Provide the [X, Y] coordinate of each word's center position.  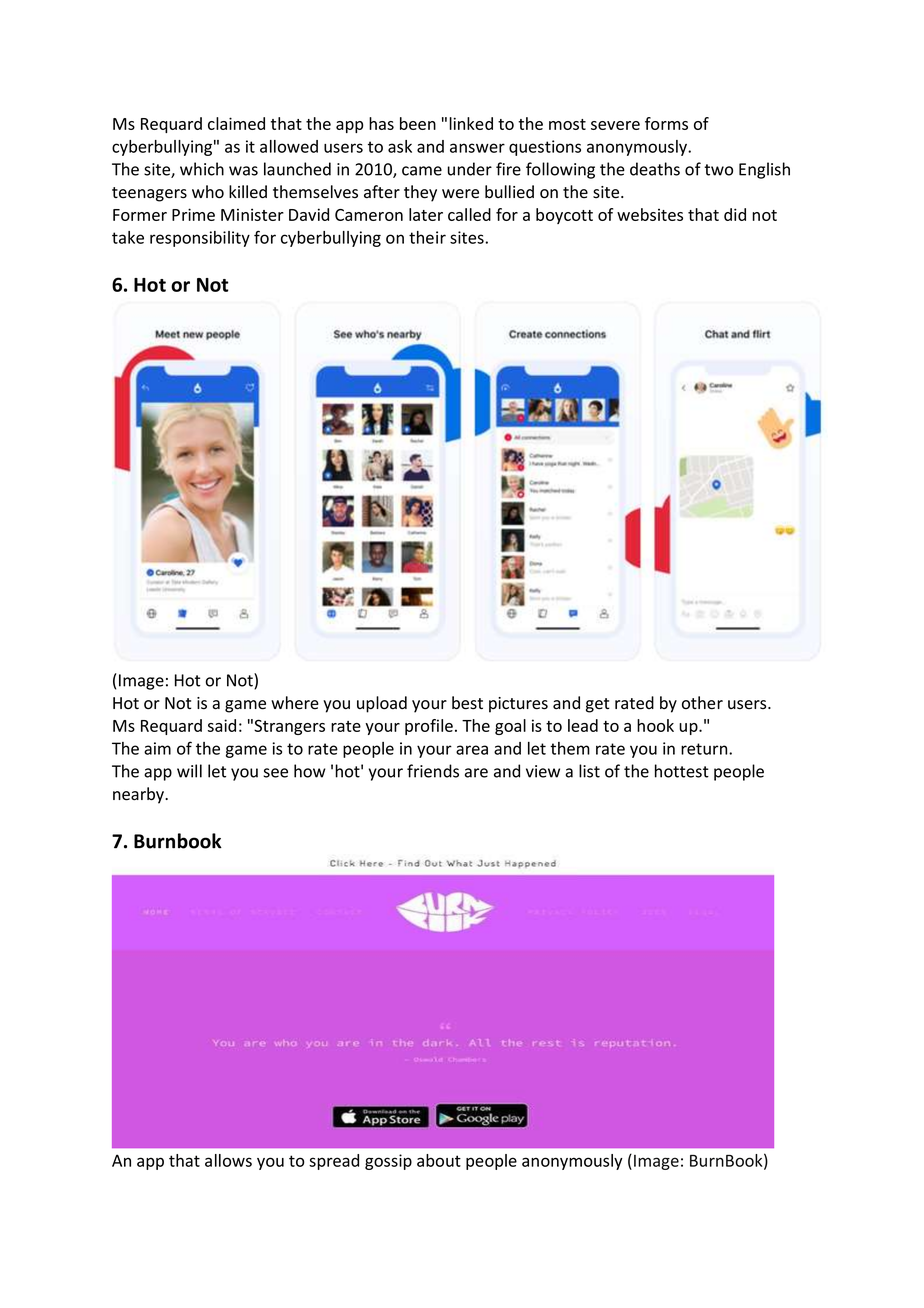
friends [433, 771]
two [718, 170]
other [702, 703]
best [467, 703]
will [189, 771]
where [295, 703]
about [439, 1160]
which [202, 169]
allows [228, 1160]
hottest [682, 771]
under [470, 169]
